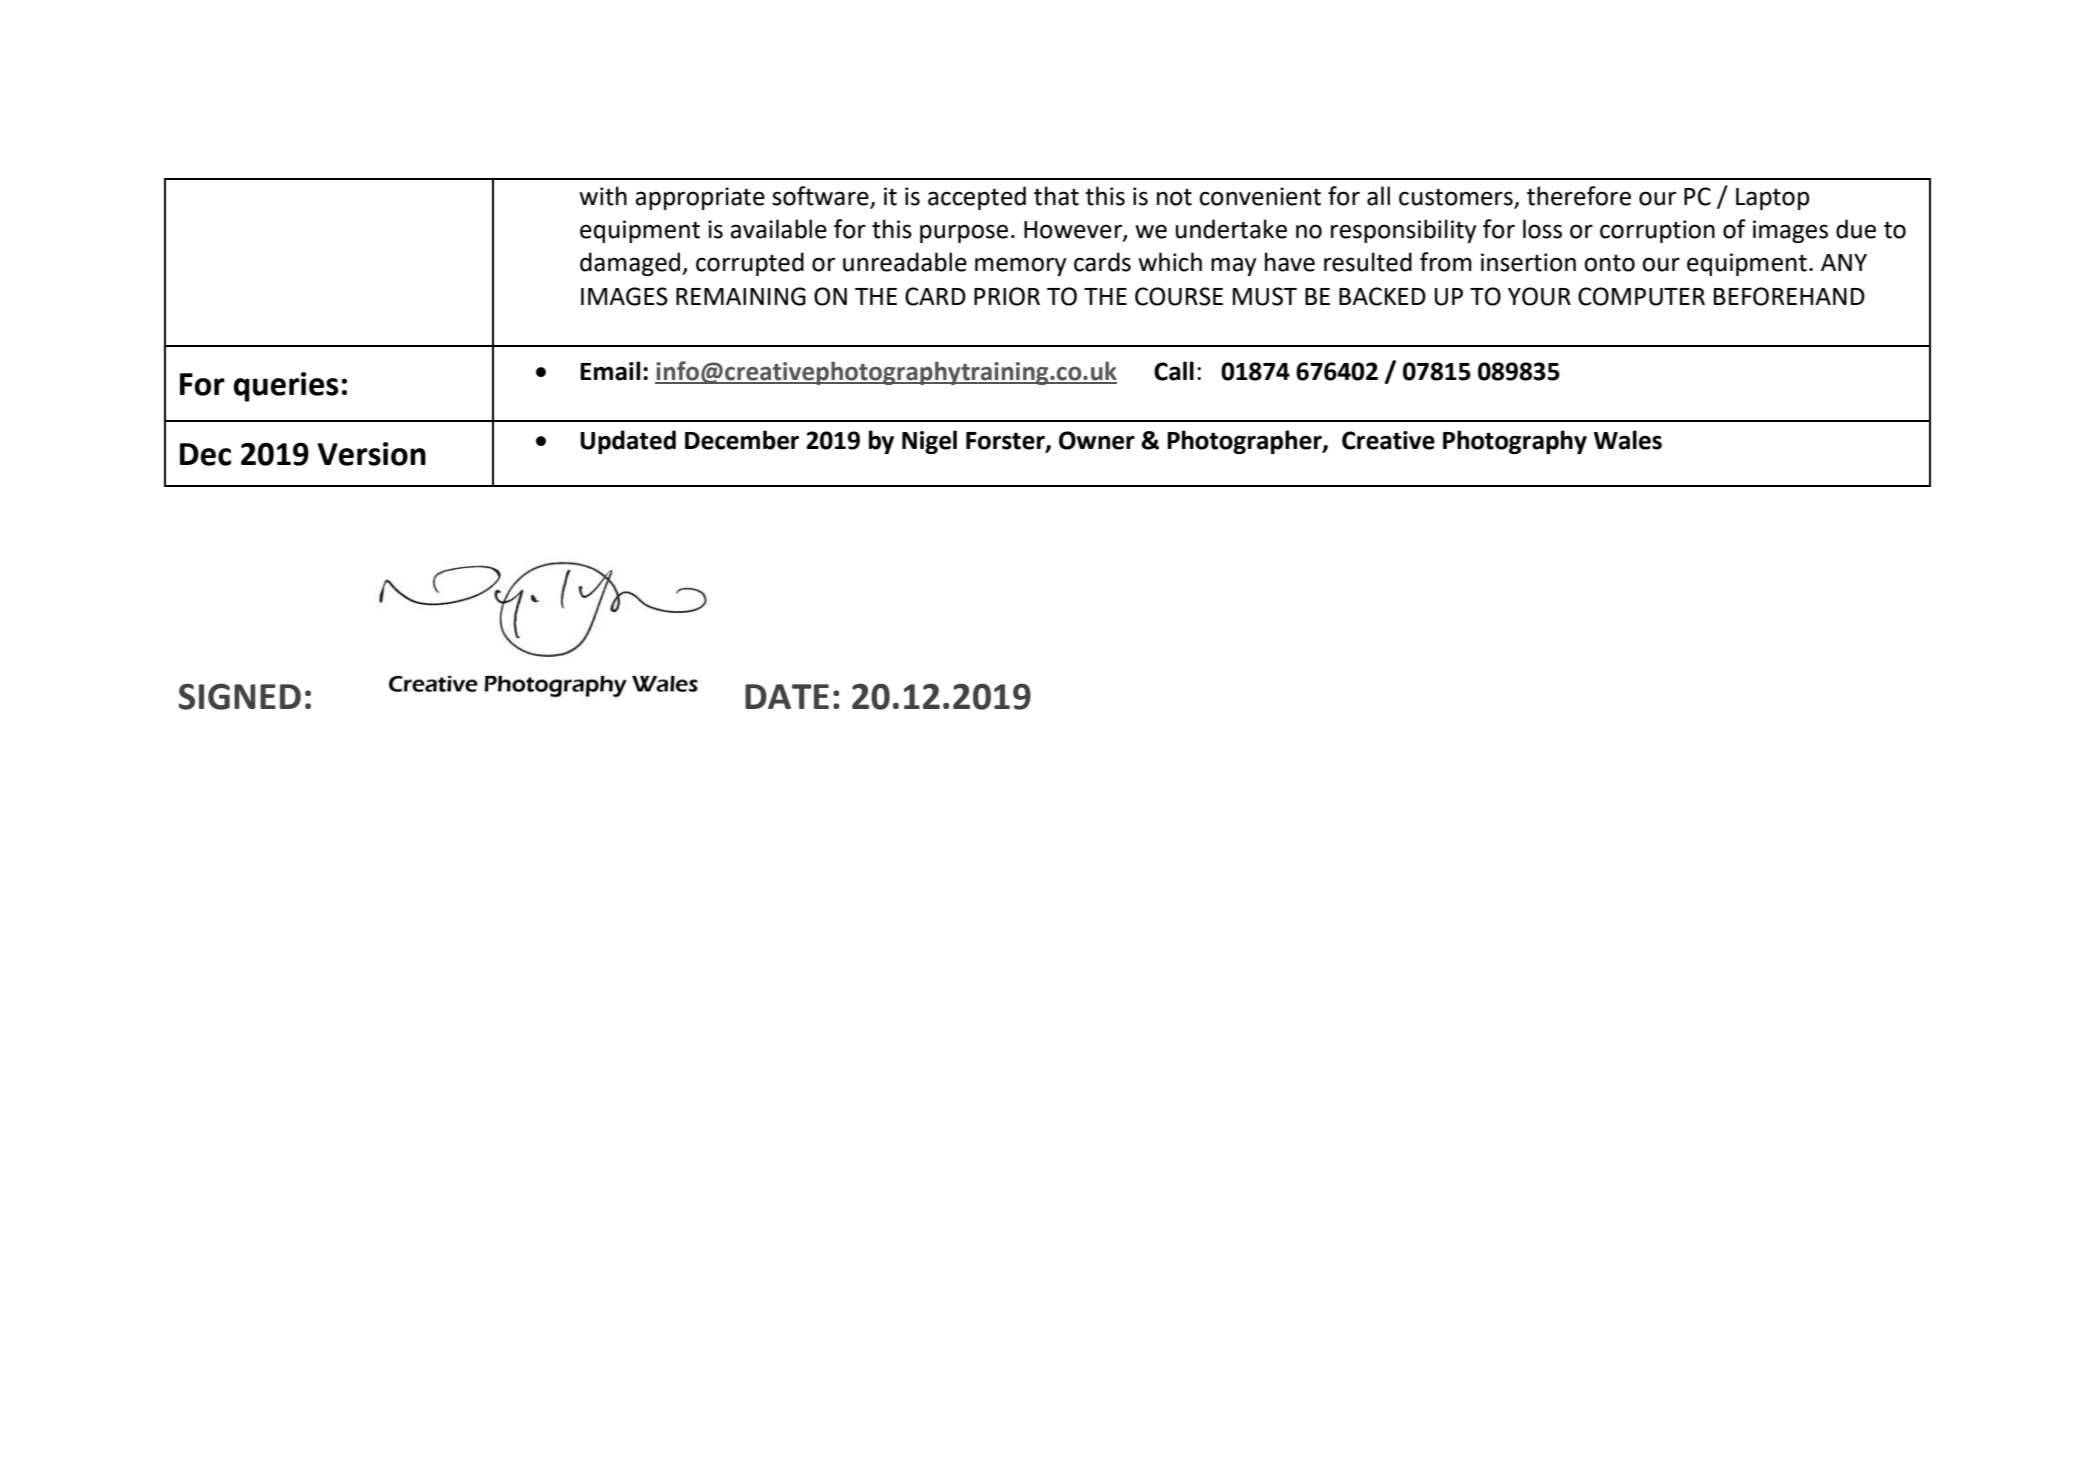 This screenshot has height=1471, width=2081. Describe the element at coordinates (1641, 296) in the screenshot. I see `COMPUTER` at that location.
